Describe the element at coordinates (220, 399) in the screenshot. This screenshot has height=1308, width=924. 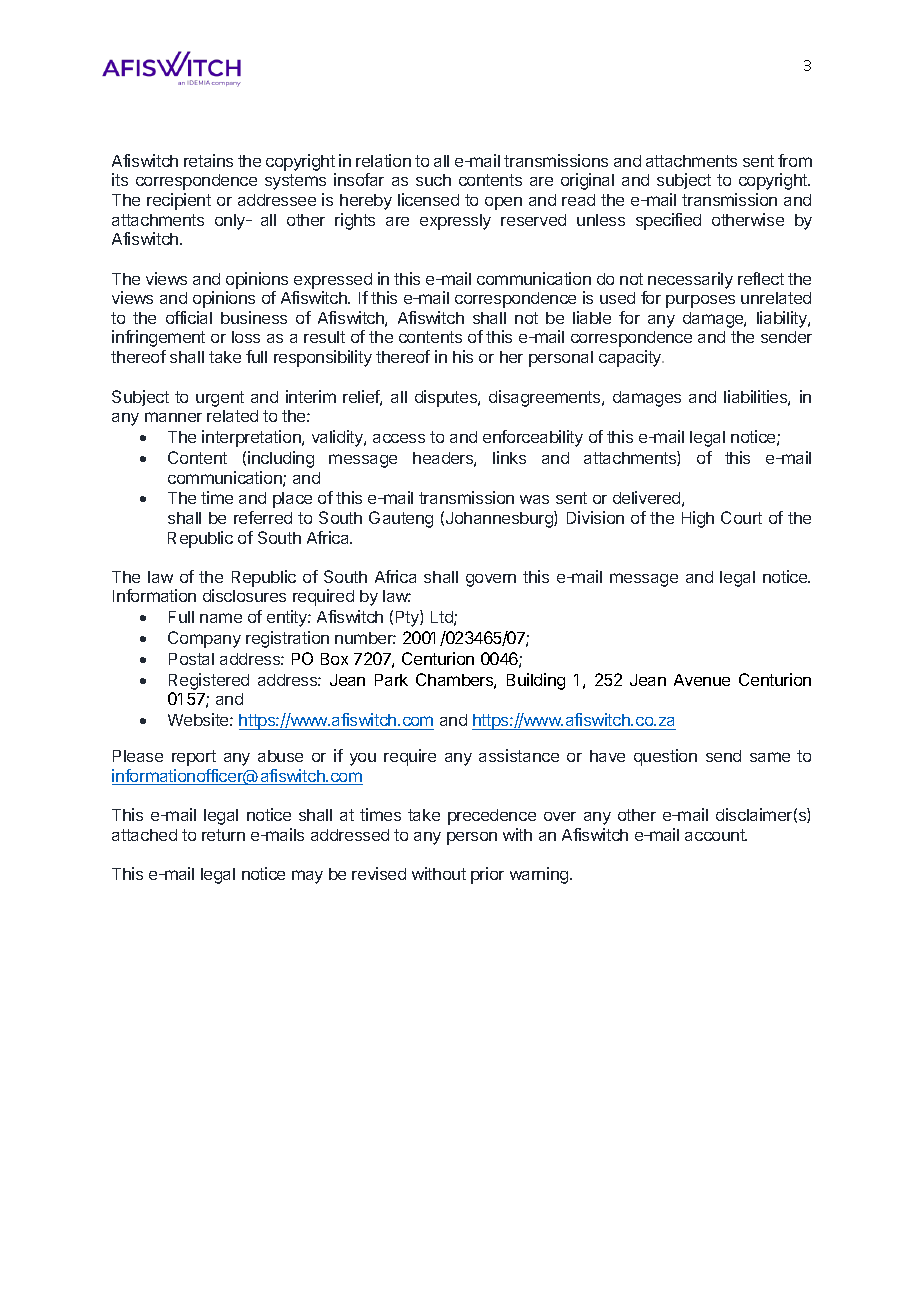
I see `urgent` at that location.
